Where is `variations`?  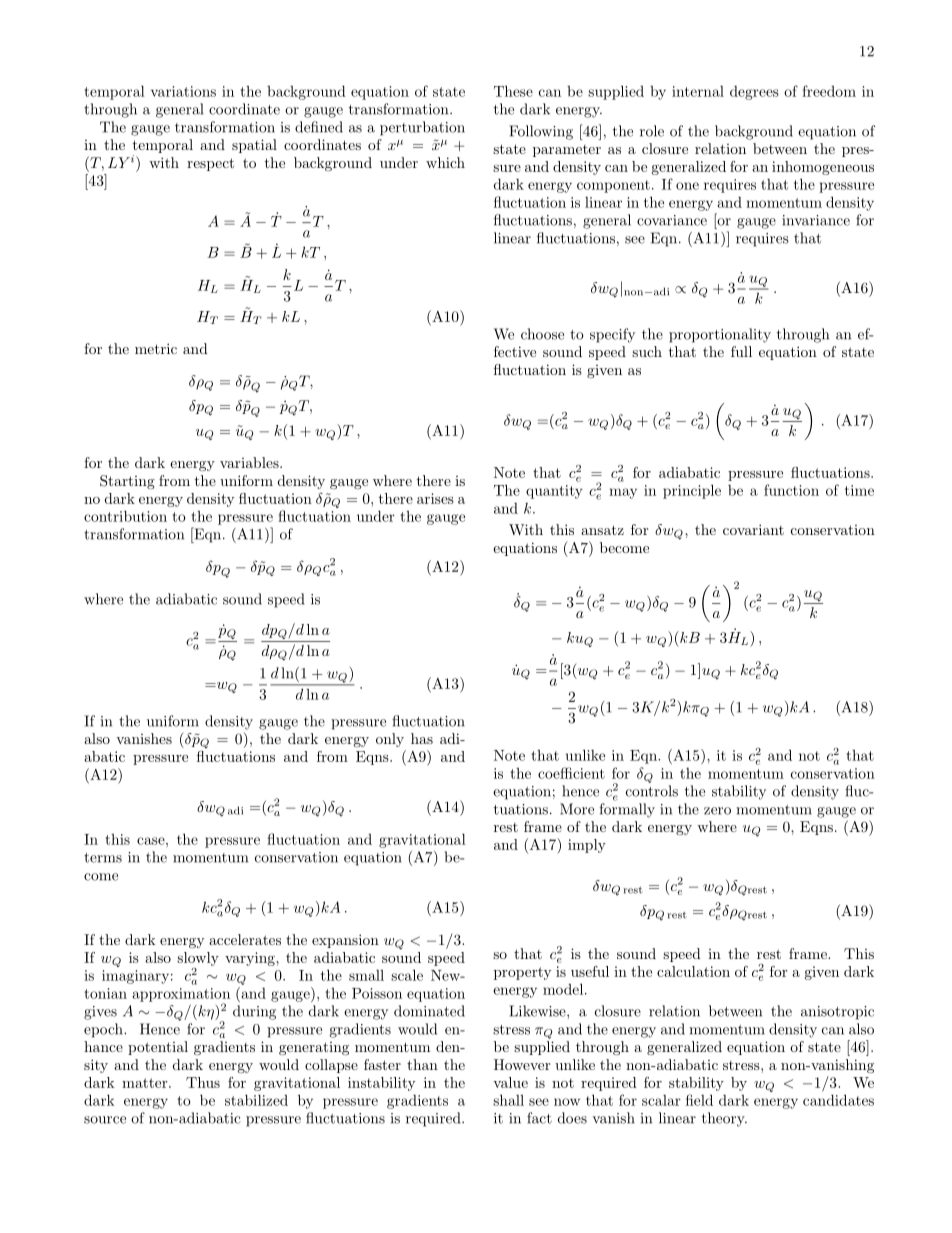 variations is located at coordinates (183, 91).
